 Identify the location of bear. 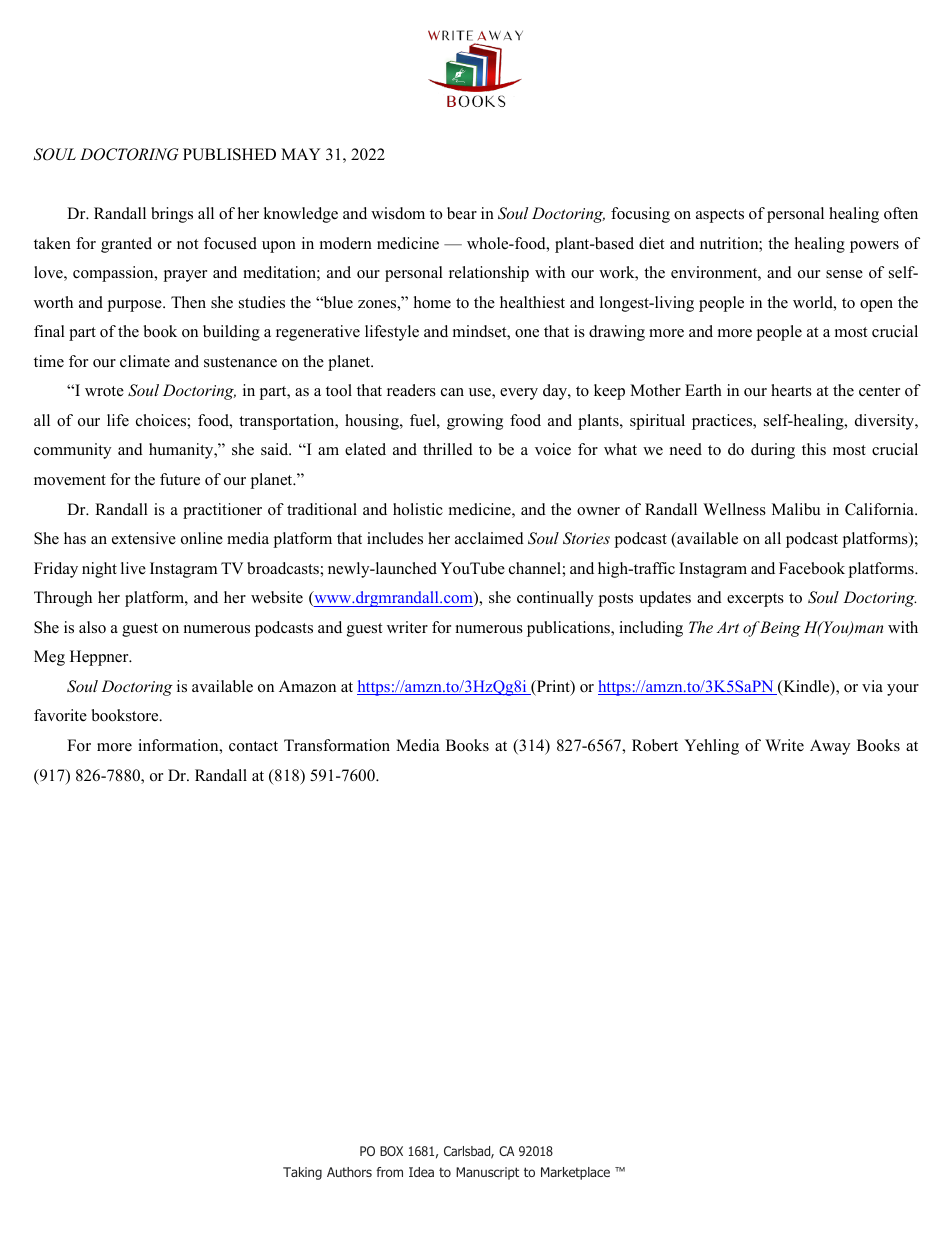
(462, 213).
